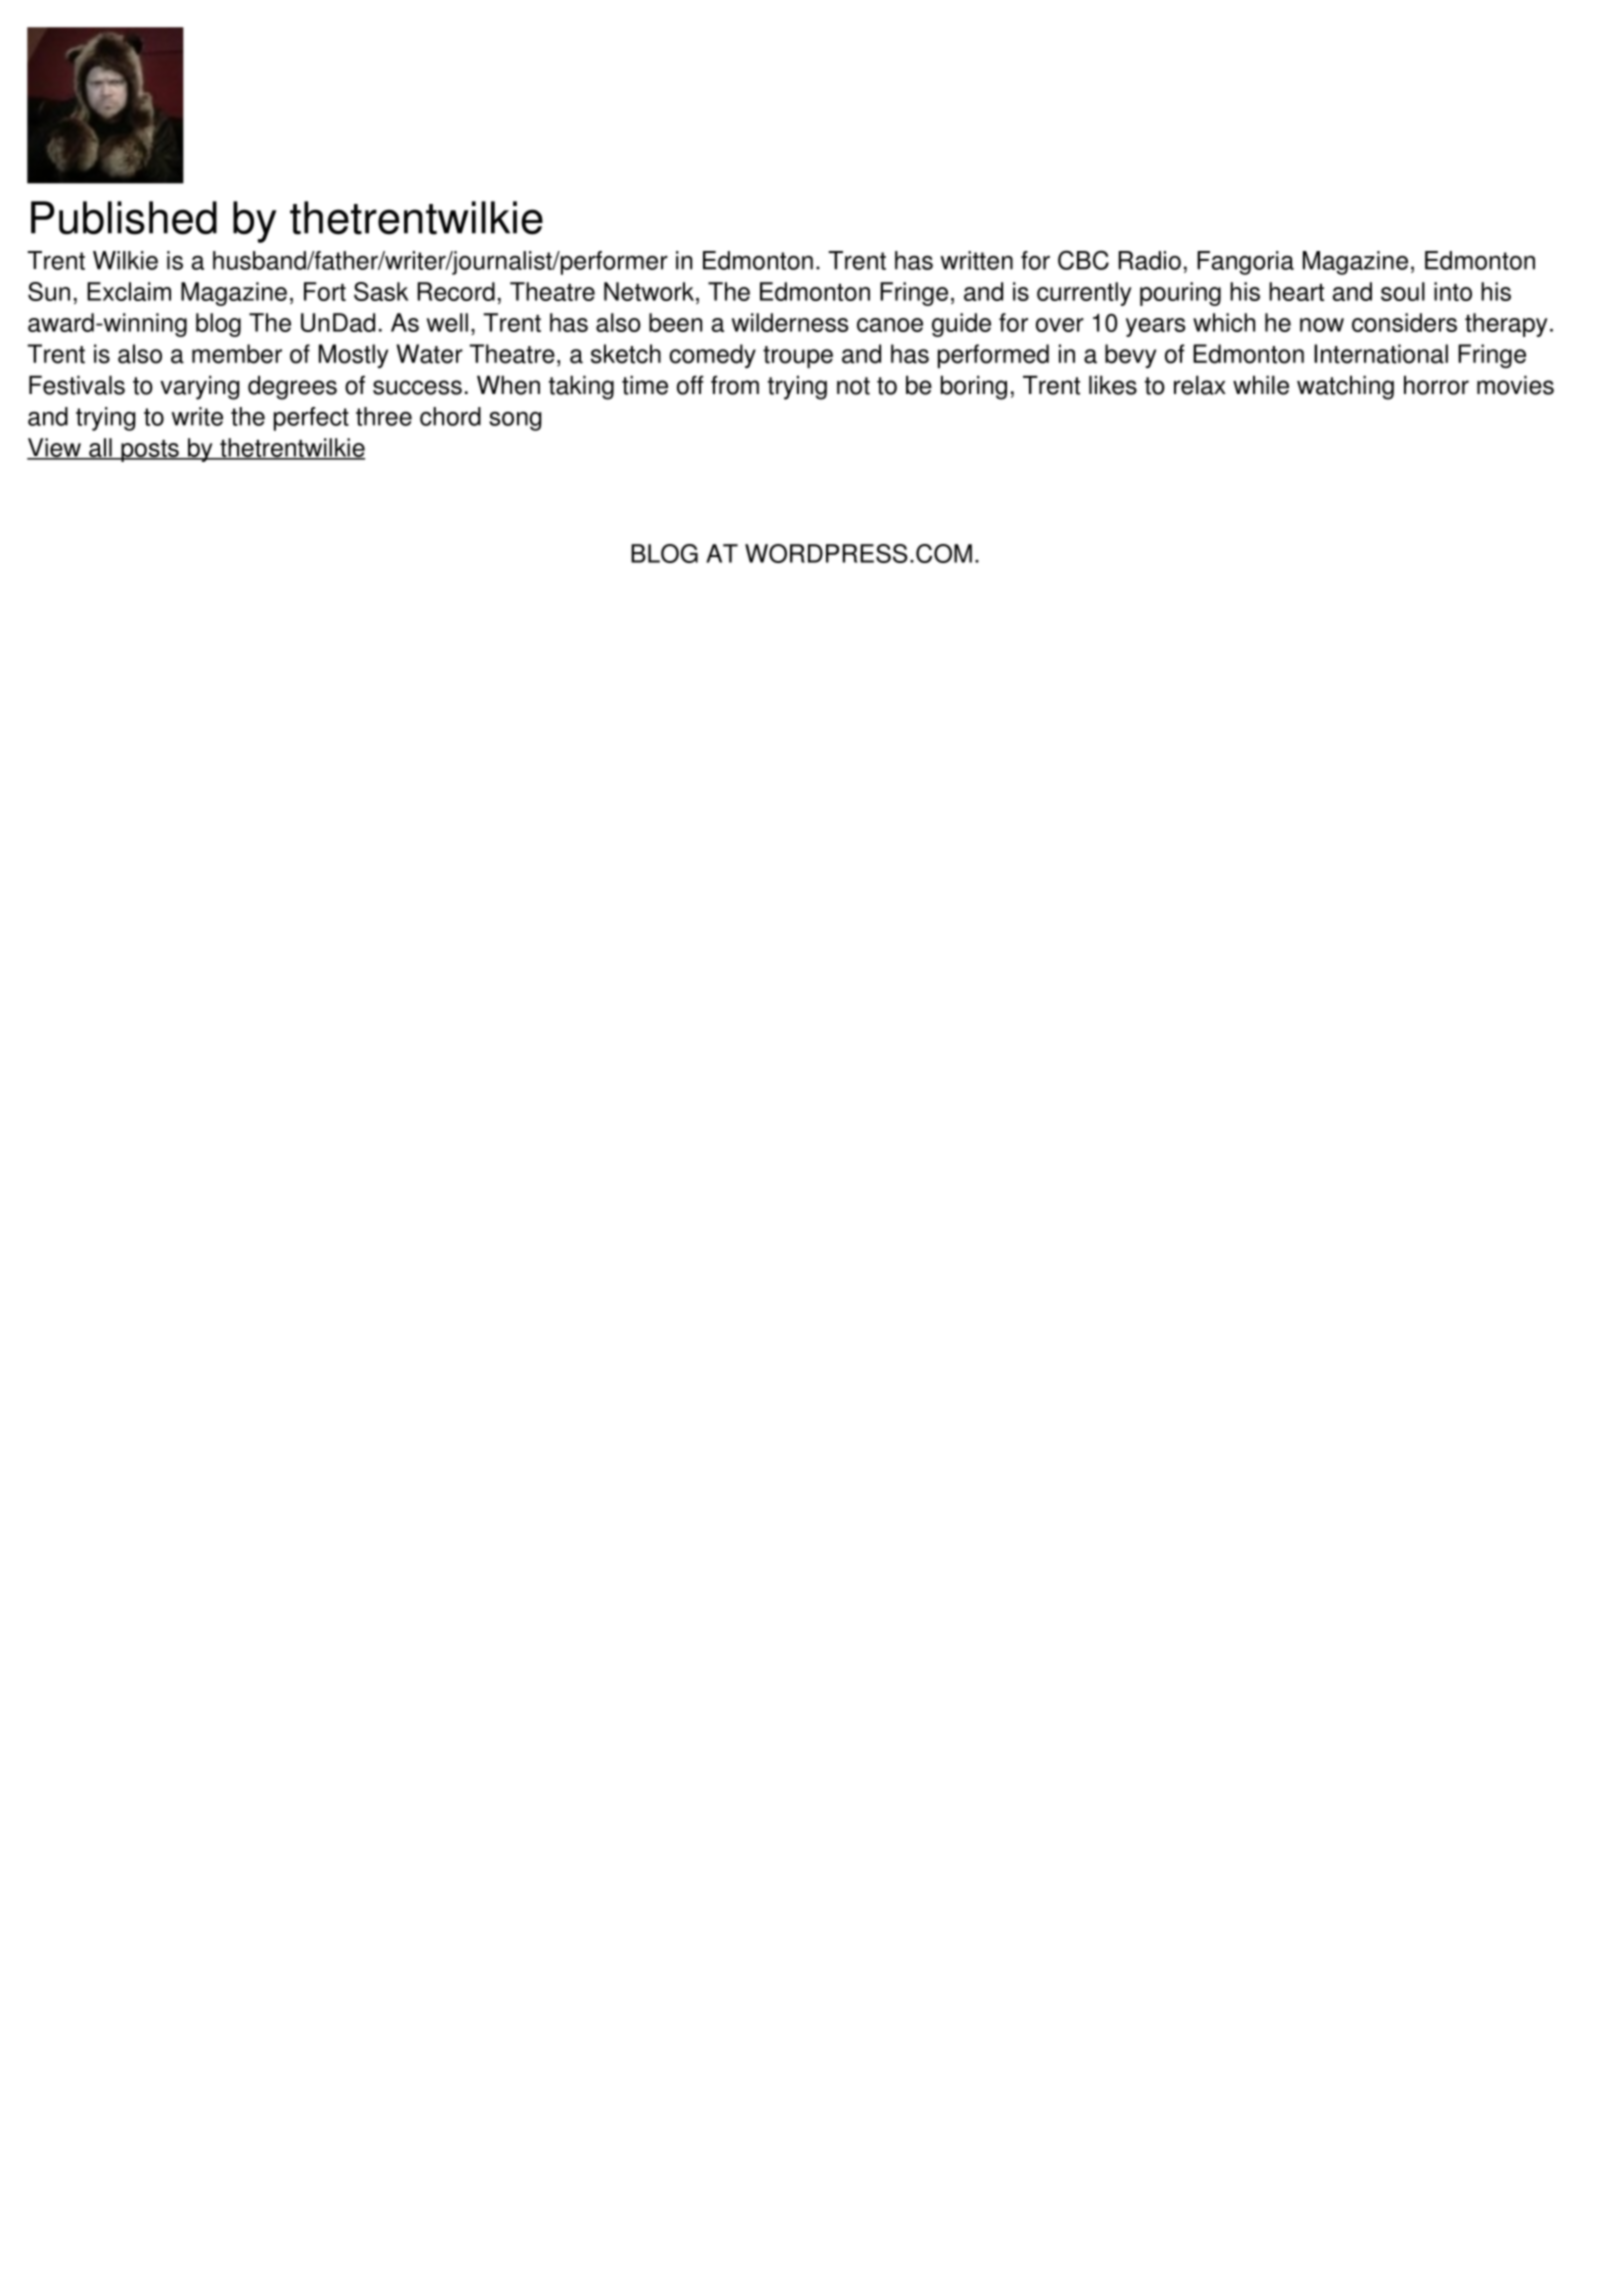 This page has height=2280, width=1611. What do you see at coordinates (735, 385) in the page?
I see `from` at bounding box center [735, 385].
